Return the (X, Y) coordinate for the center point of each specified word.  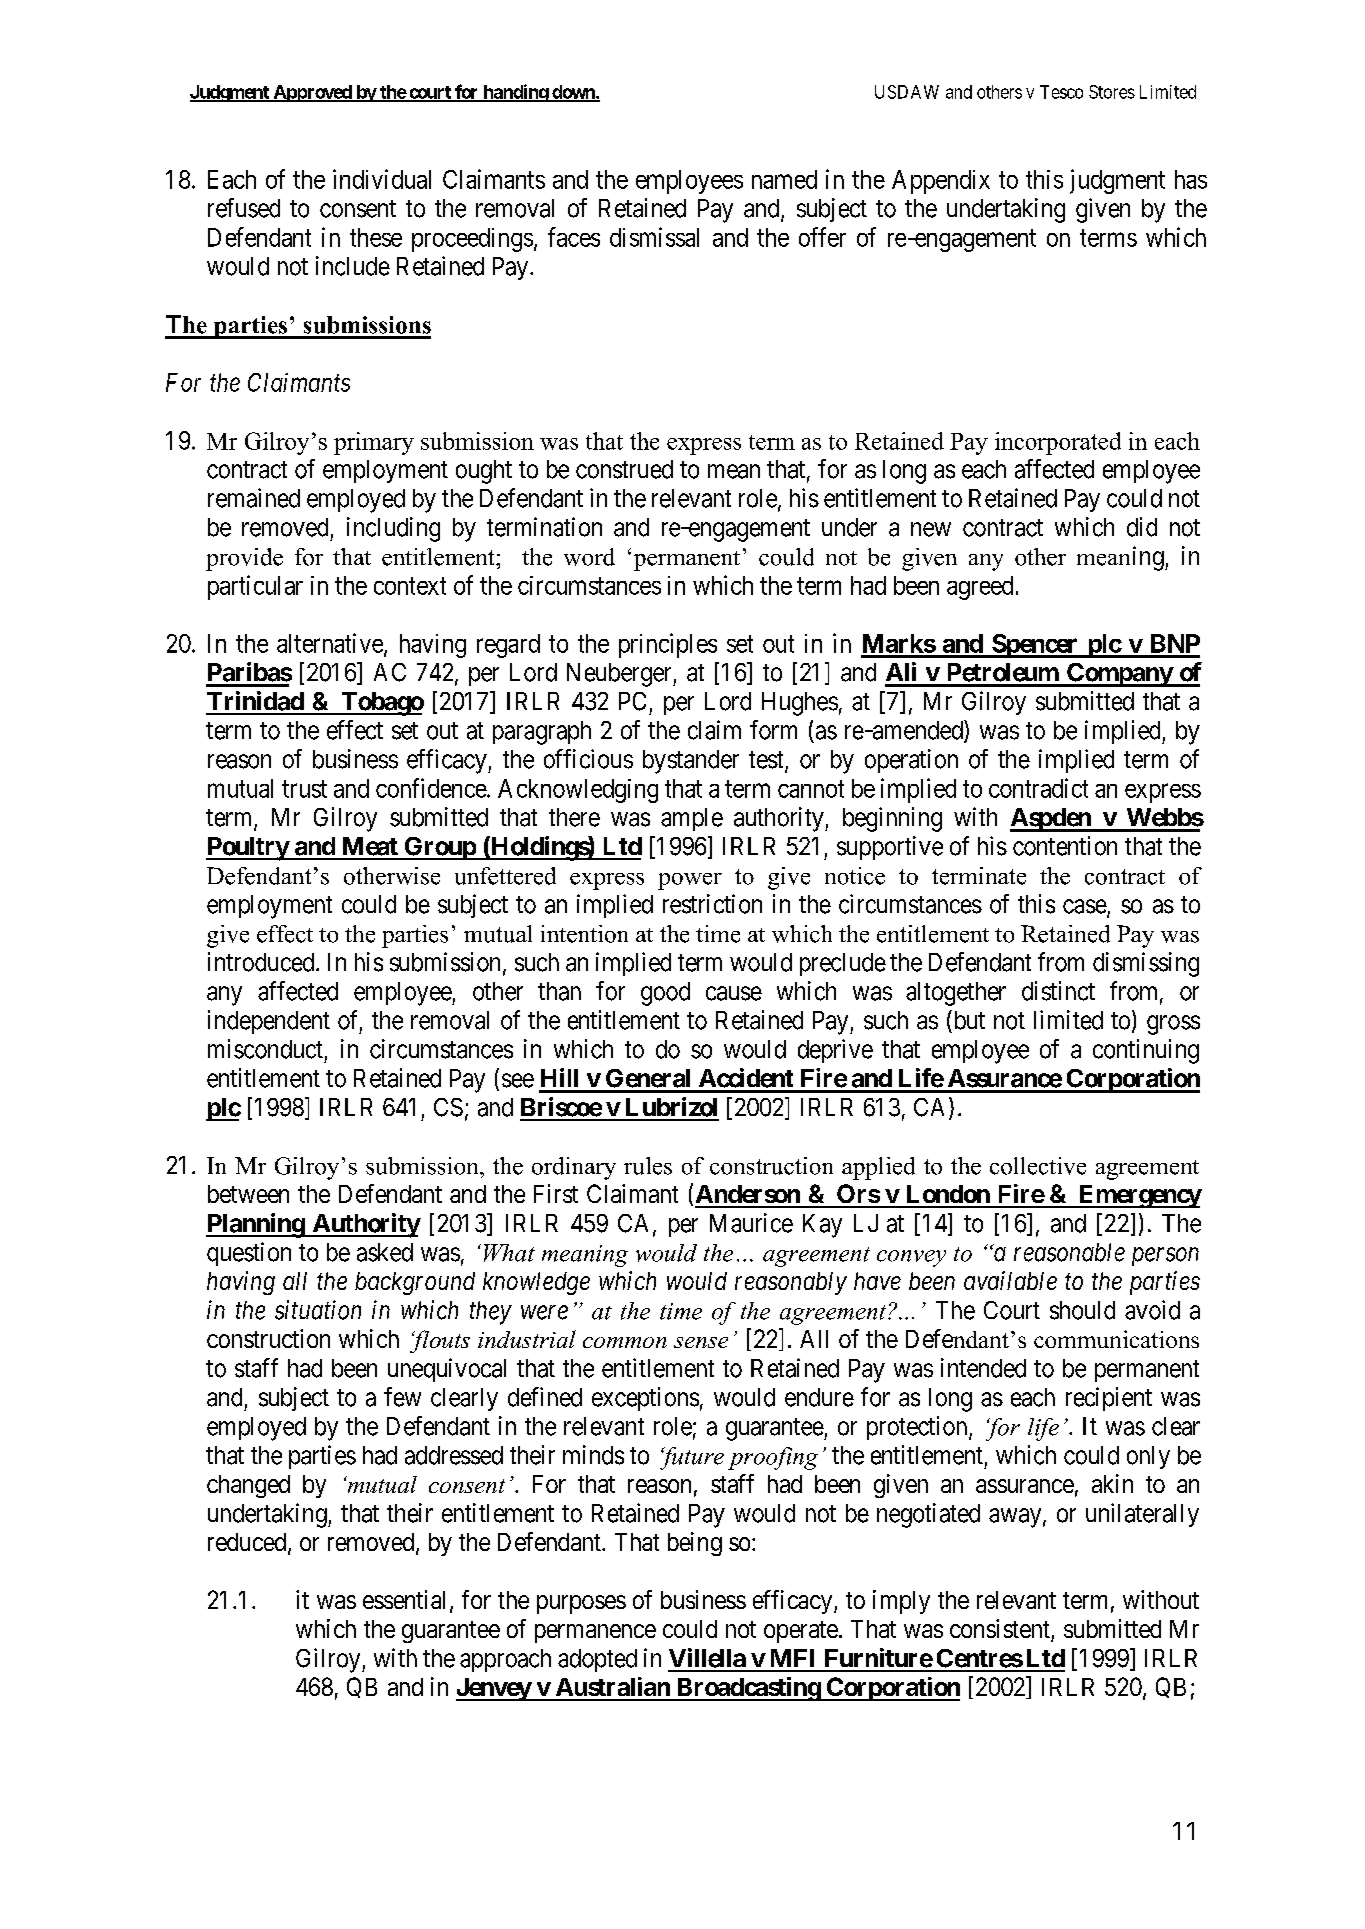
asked (385, 1252)
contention (1065, 846)
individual (382, 179)
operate (801, 1632)
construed (624, 469)
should (1082, 1310)
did (1142, 527)
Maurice (751, 1223)
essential (404, 1599)
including (393, 529)
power (690, 881)
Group (439, 848)
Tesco (1061, 92)
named (784, 179)
